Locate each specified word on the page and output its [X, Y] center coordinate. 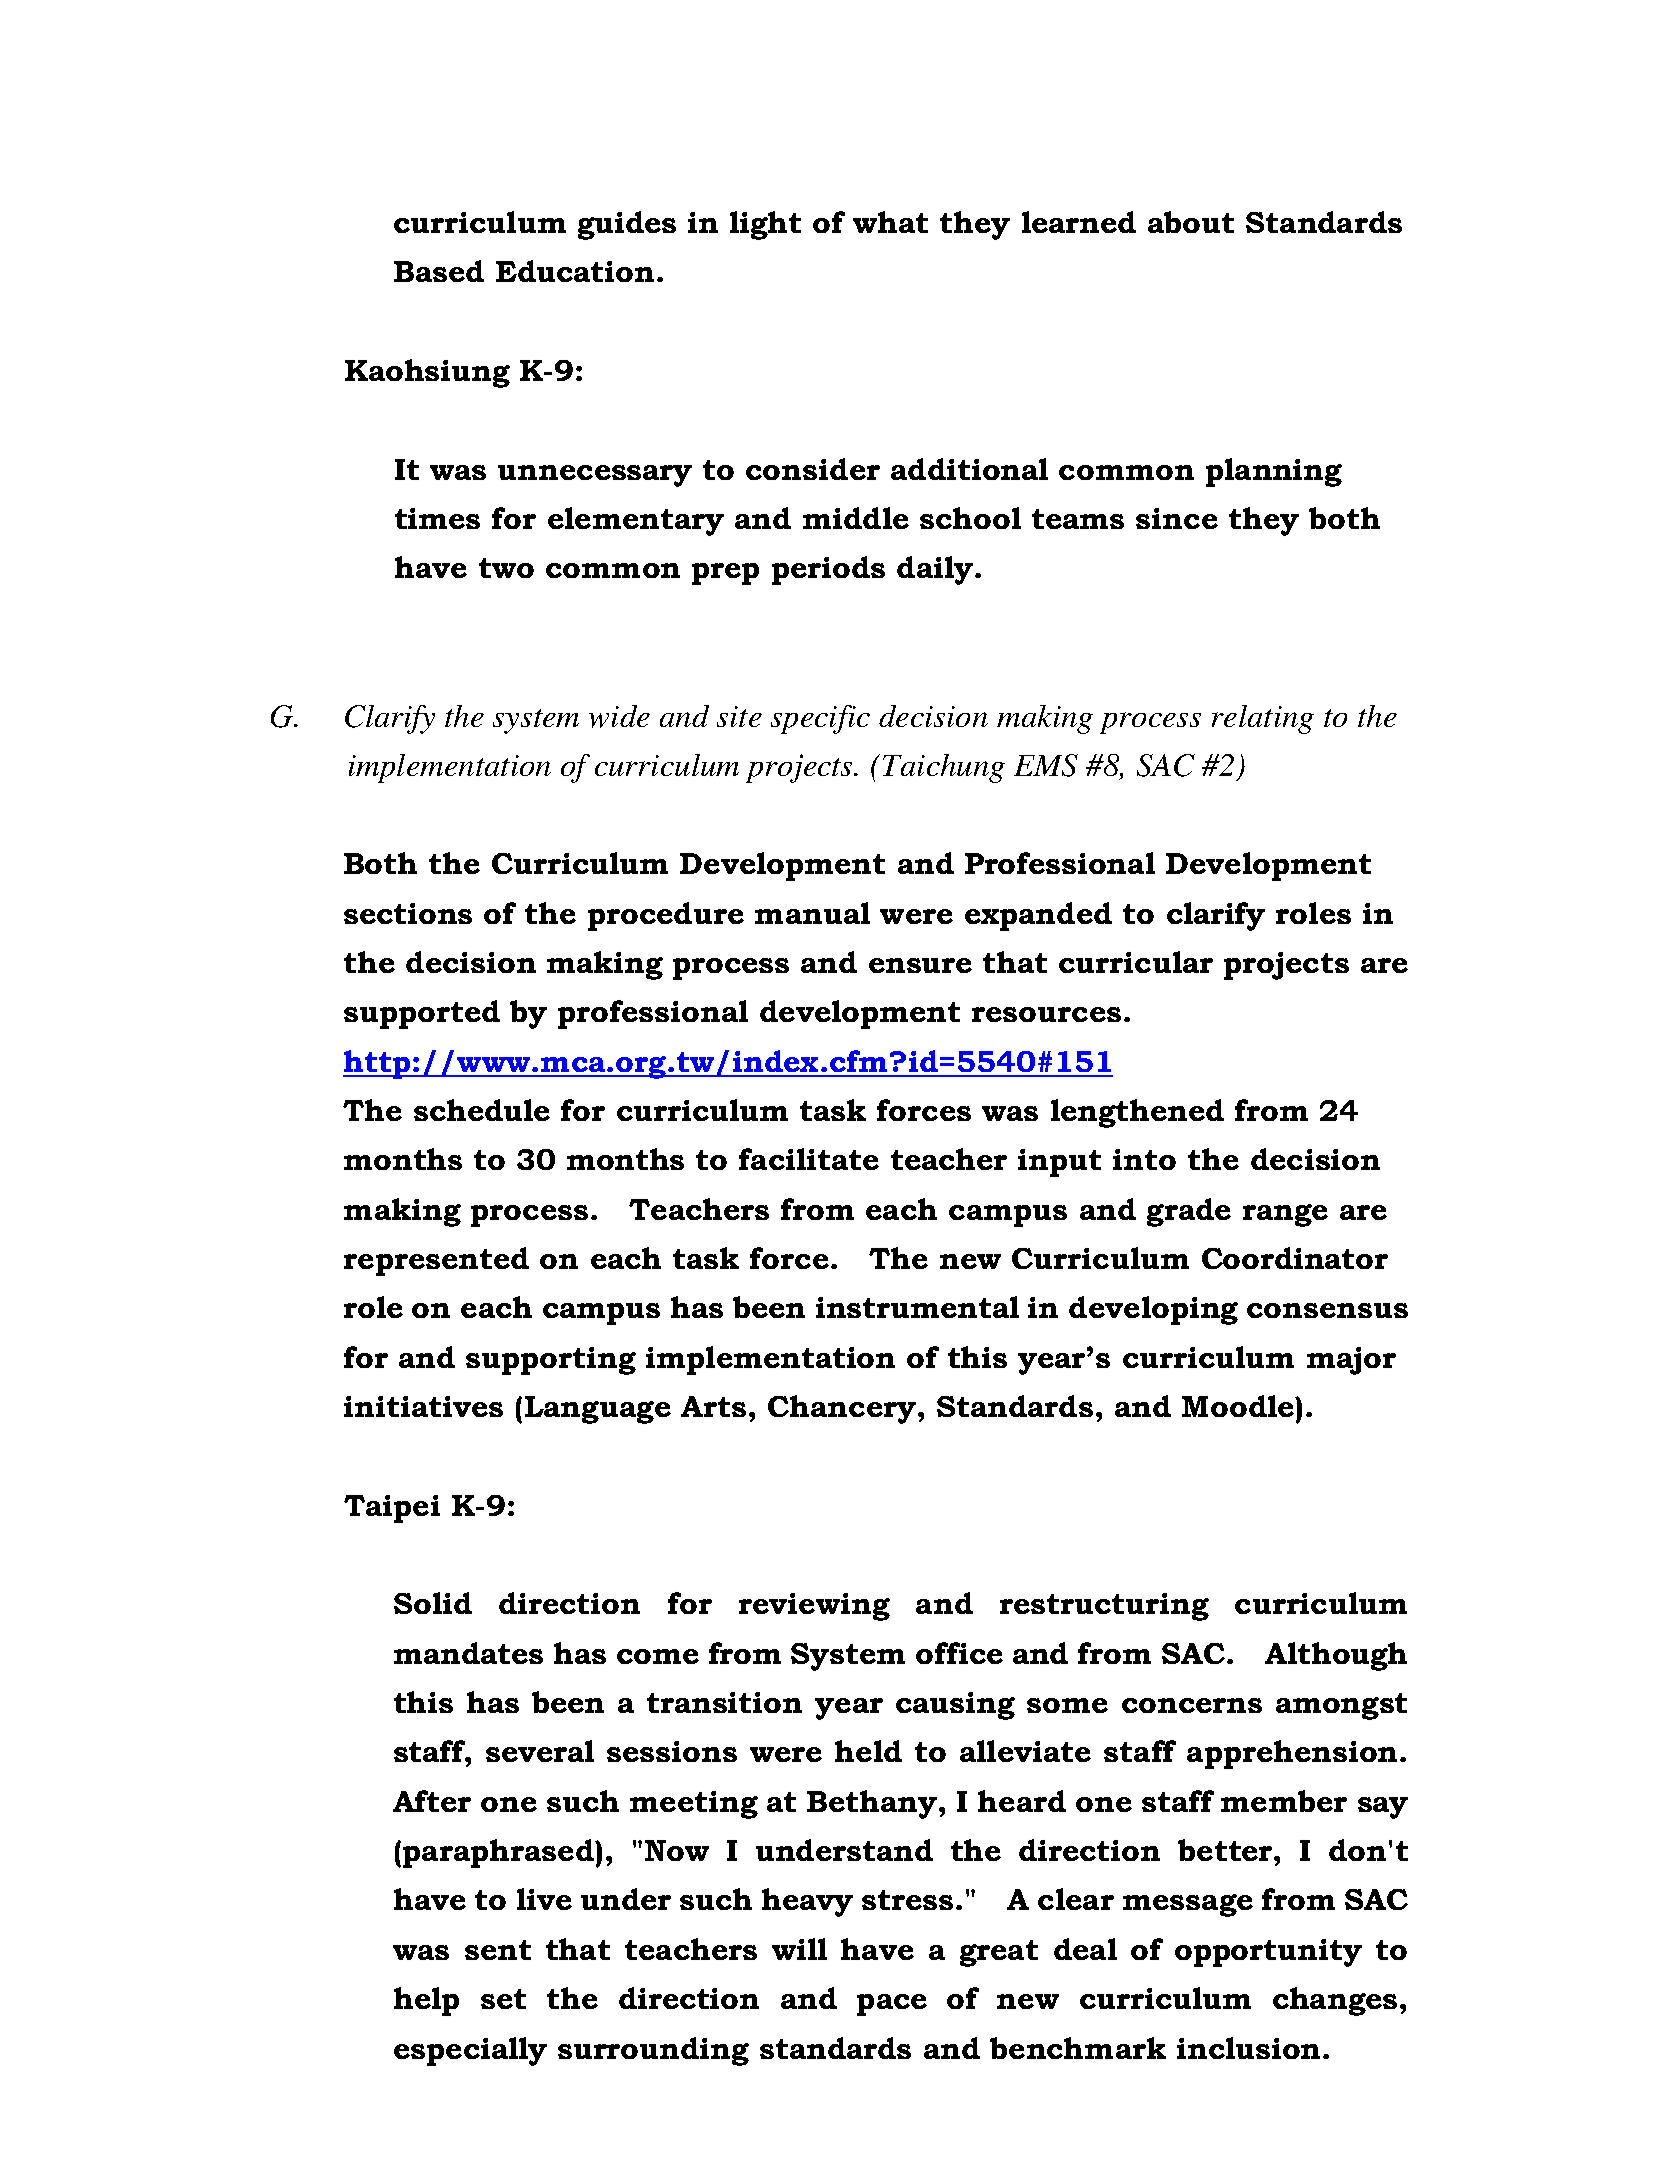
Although [1336, 1656]
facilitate [809, 1159]
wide [619, 716]
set [503, 1999]
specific [820, 719]
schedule [482, 1110]
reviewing [814, 1607]
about [1191, 222]
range [1285, 1215]
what [890, 222]
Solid [433, 1603]
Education [575, 271]
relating [1263, 719]
